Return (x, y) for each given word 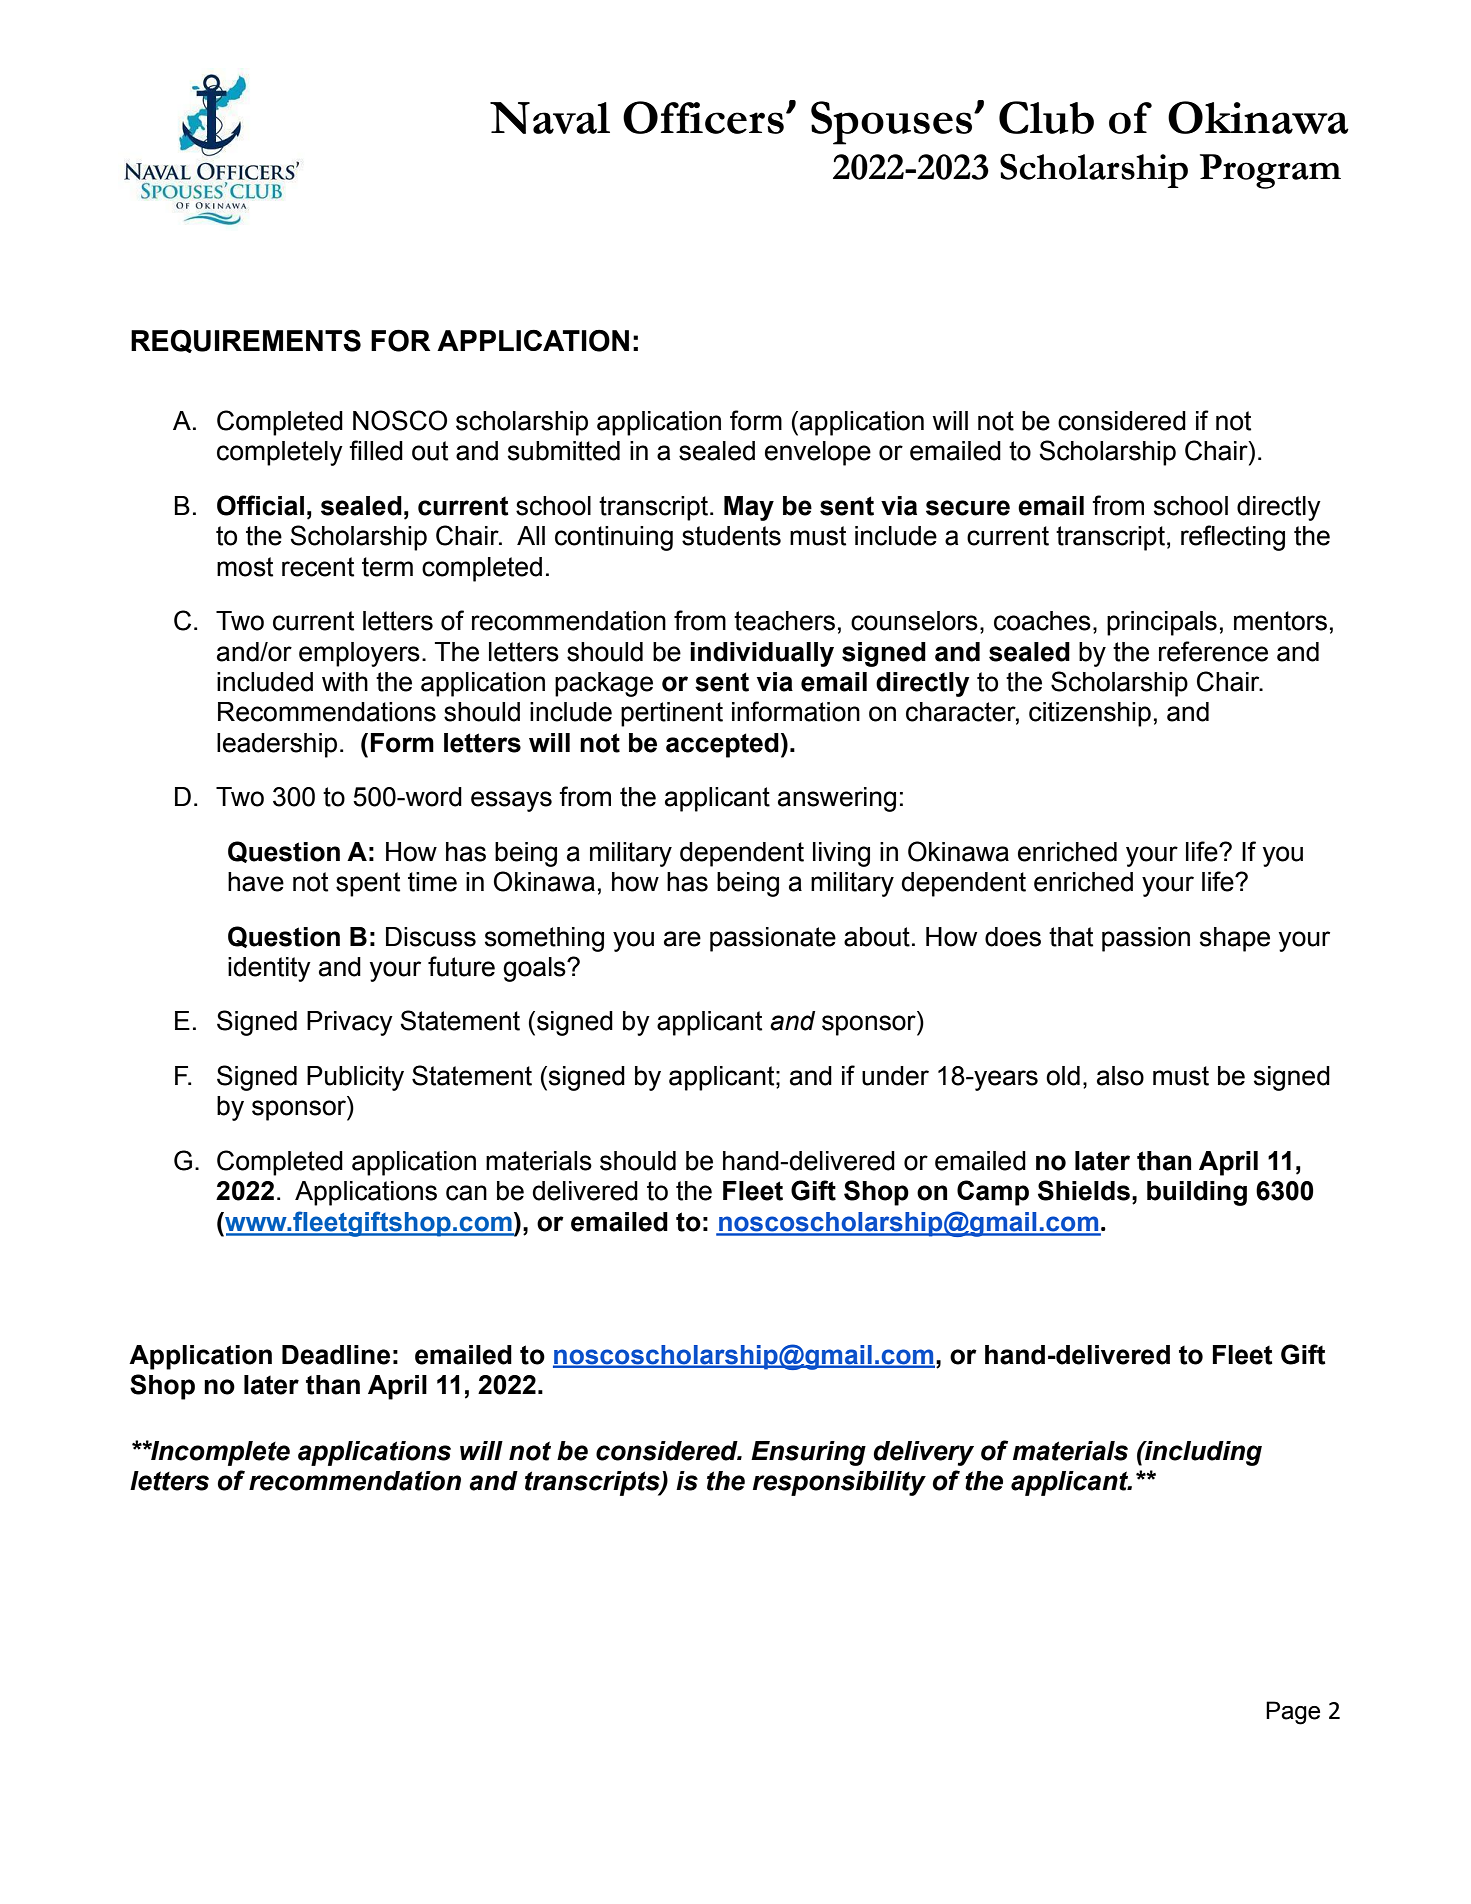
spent (368, 884)
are (682, 939)
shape (1235, 939)
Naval (550, 118)
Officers (703, 117)
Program (1270, 171)
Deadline (336, 1355)
